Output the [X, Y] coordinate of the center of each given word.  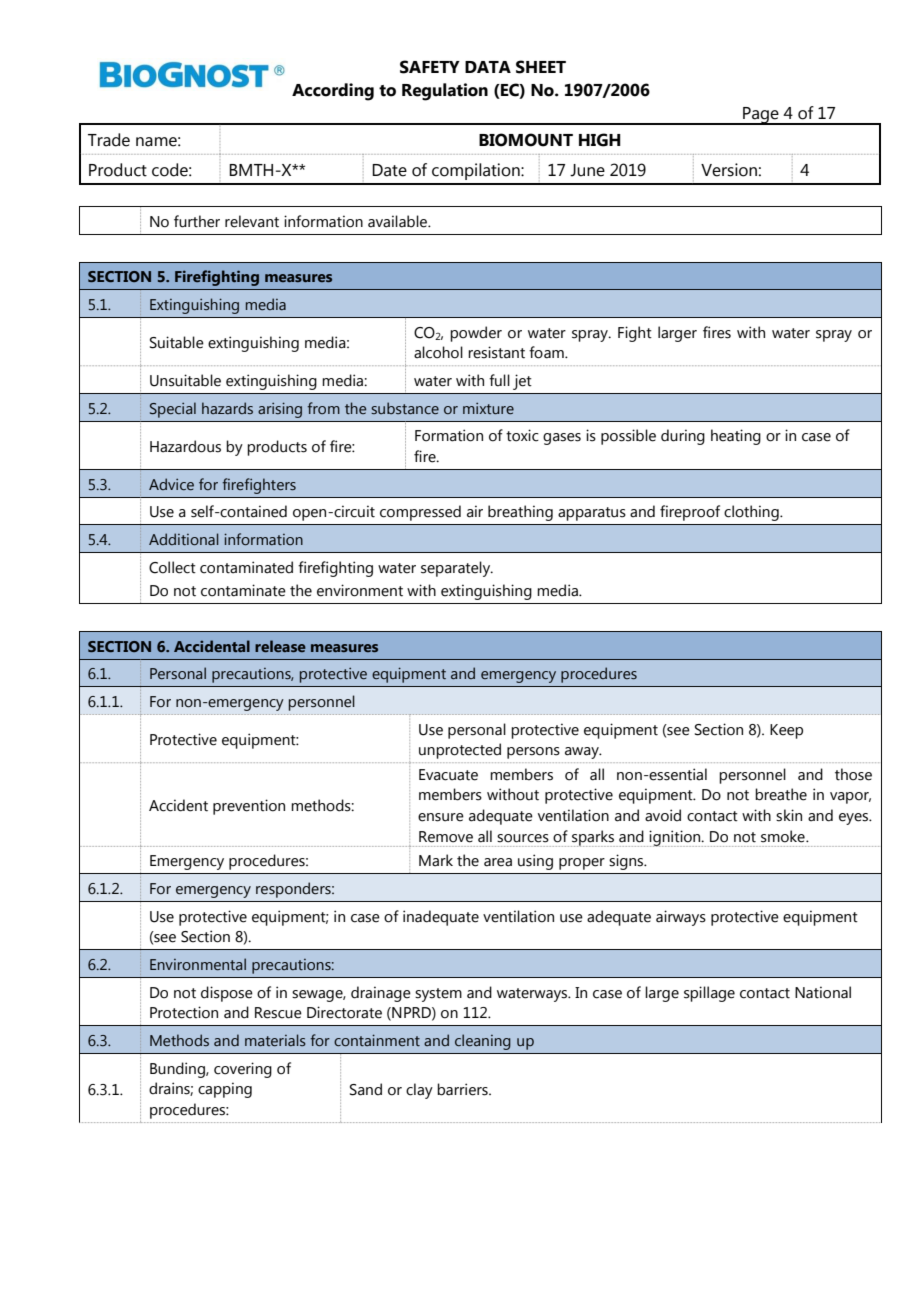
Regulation [445, 92]
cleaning [483, 1042]
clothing [752, 513]
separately [457, 569]
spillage [709, 994]
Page [761, 116]
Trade [109, 140]
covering [243, 1070]
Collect [172, 567]
